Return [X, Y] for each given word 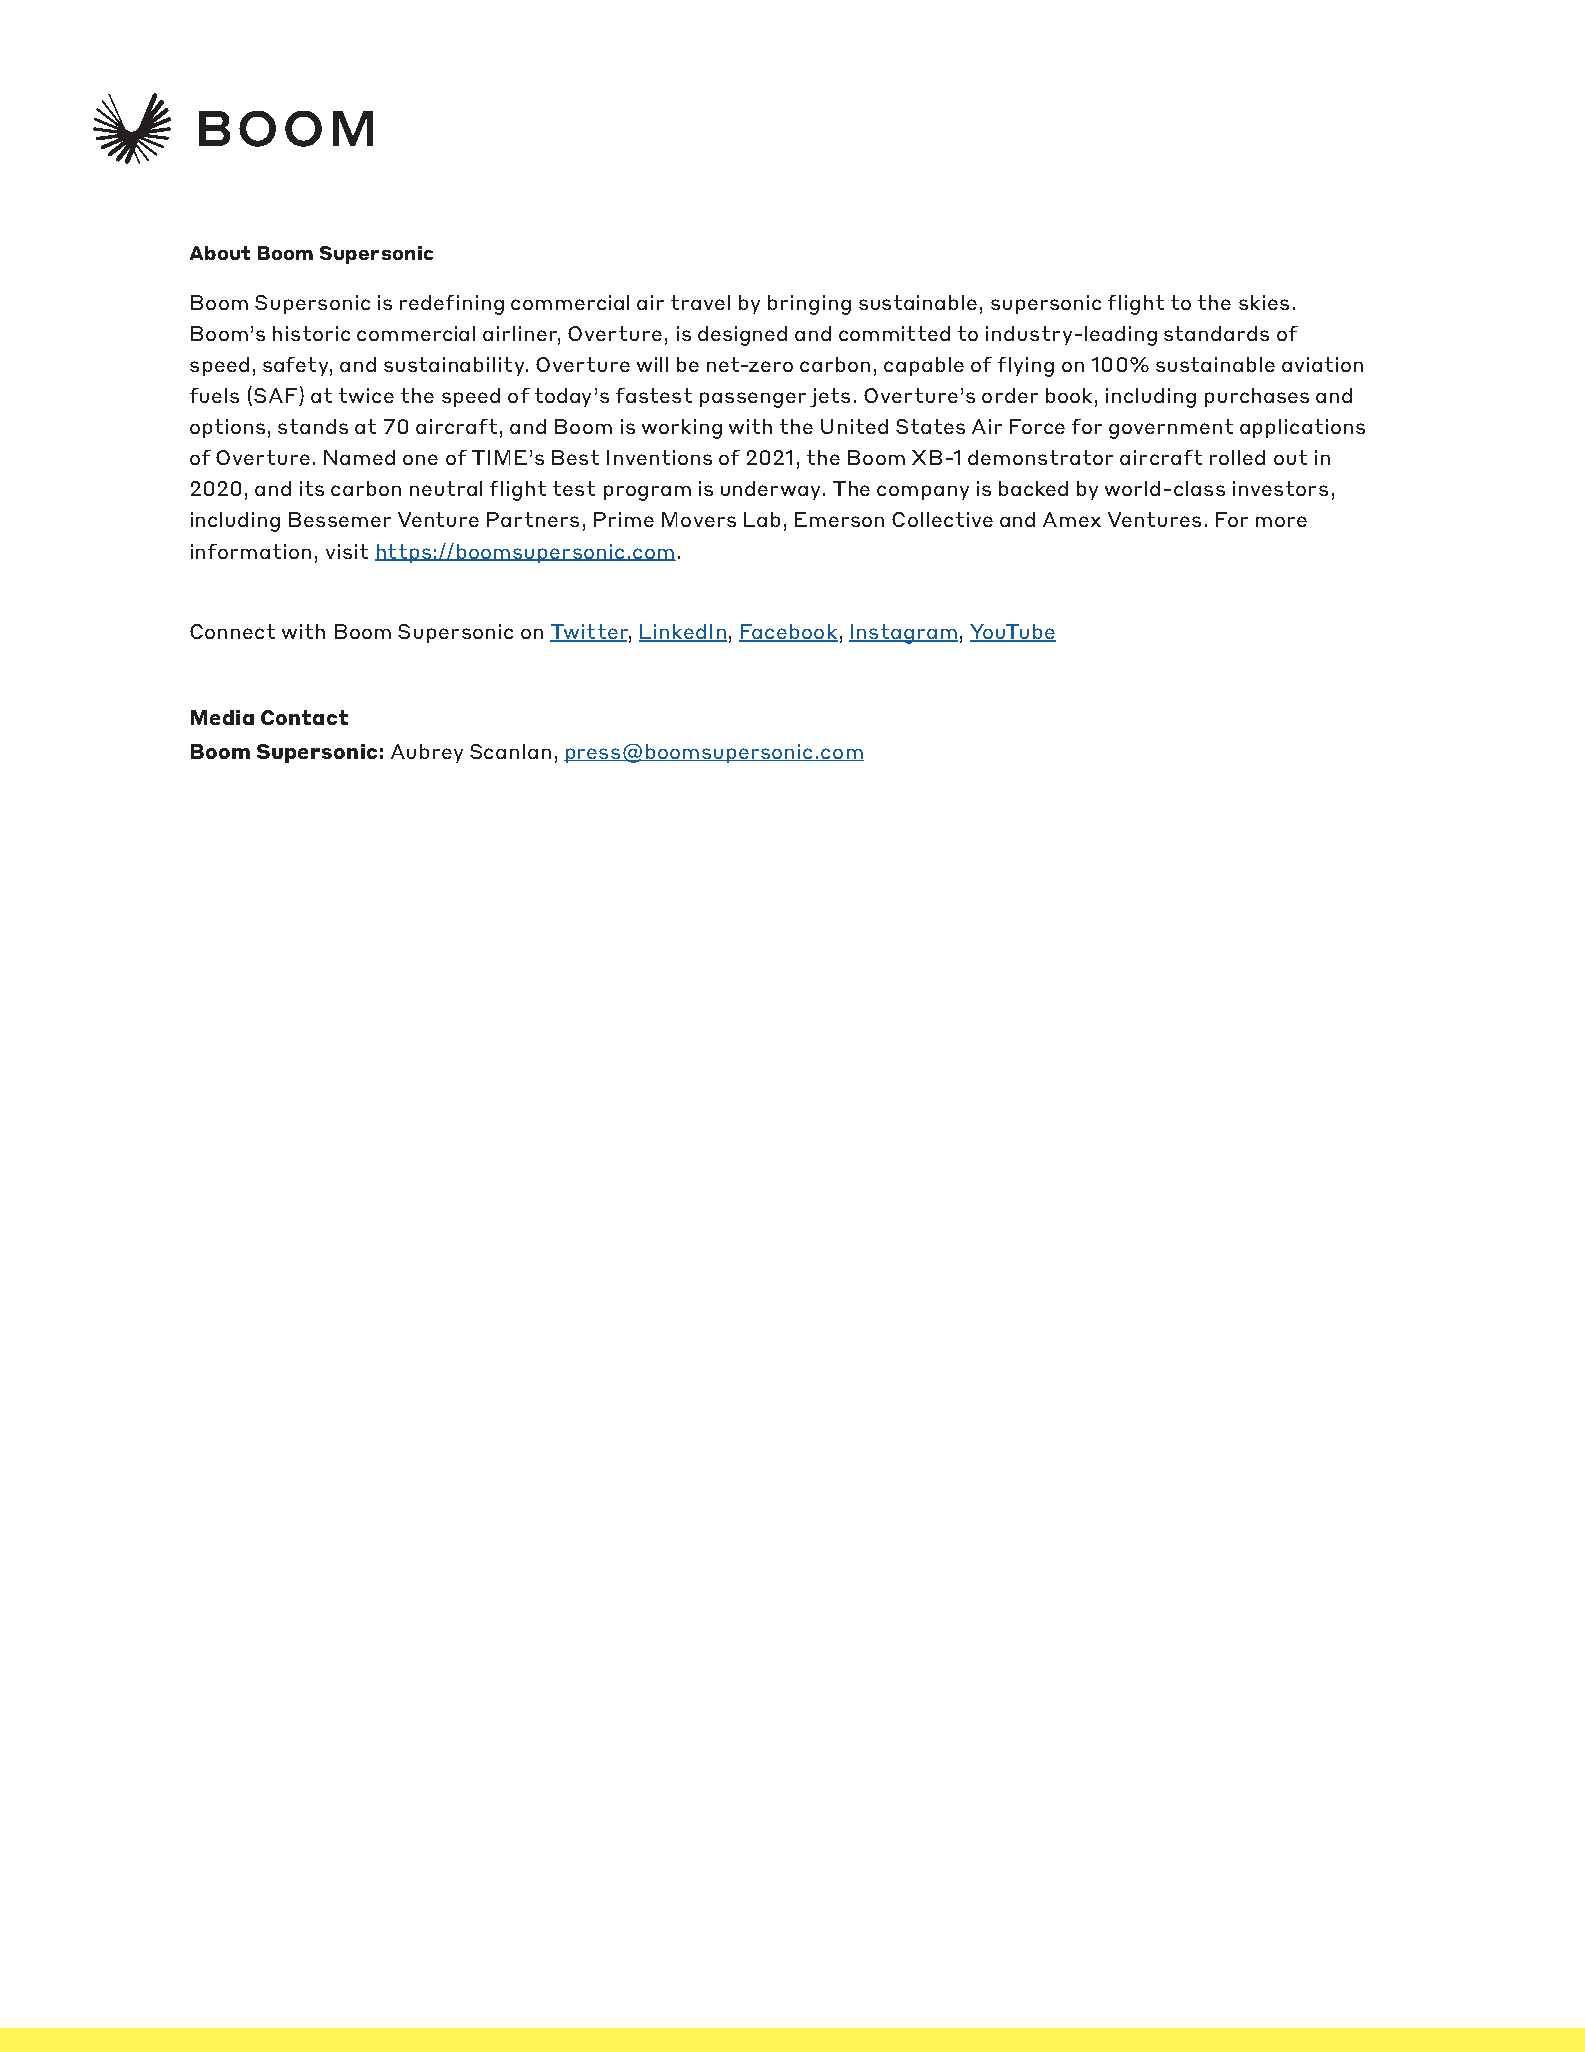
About [220, 253]
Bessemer [340, 519]
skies [1264, 302]
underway [770, 490]
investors [1280, 488]
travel [700, 302]
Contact [304, 717]
